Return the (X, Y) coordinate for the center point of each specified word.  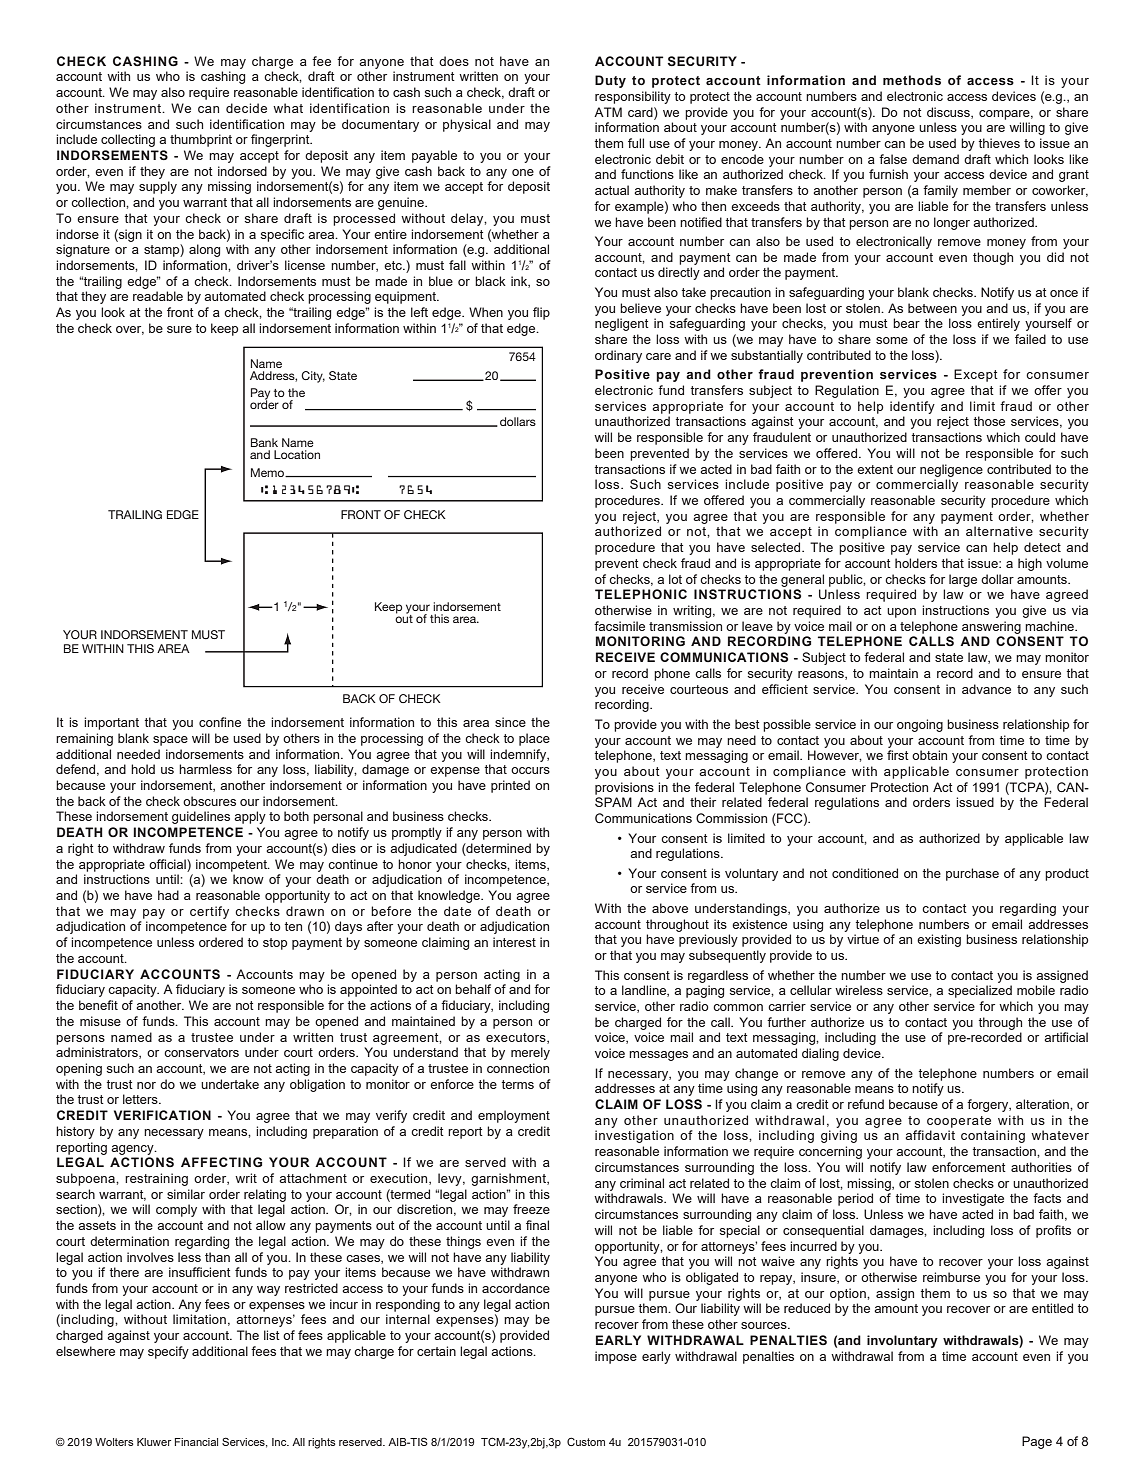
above (670, 908)
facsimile (619, 626)
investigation (634, 1136)
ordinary (618, 356)
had (168, 895)
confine (220, 722)
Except (976, 375)
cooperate (959, 1122)
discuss (949, 113)
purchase (972, 874)
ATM (608, 112)
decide (246, 108)
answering (991, 627)
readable (158, 296)
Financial (196, 1442)
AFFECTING (221, 1162)
